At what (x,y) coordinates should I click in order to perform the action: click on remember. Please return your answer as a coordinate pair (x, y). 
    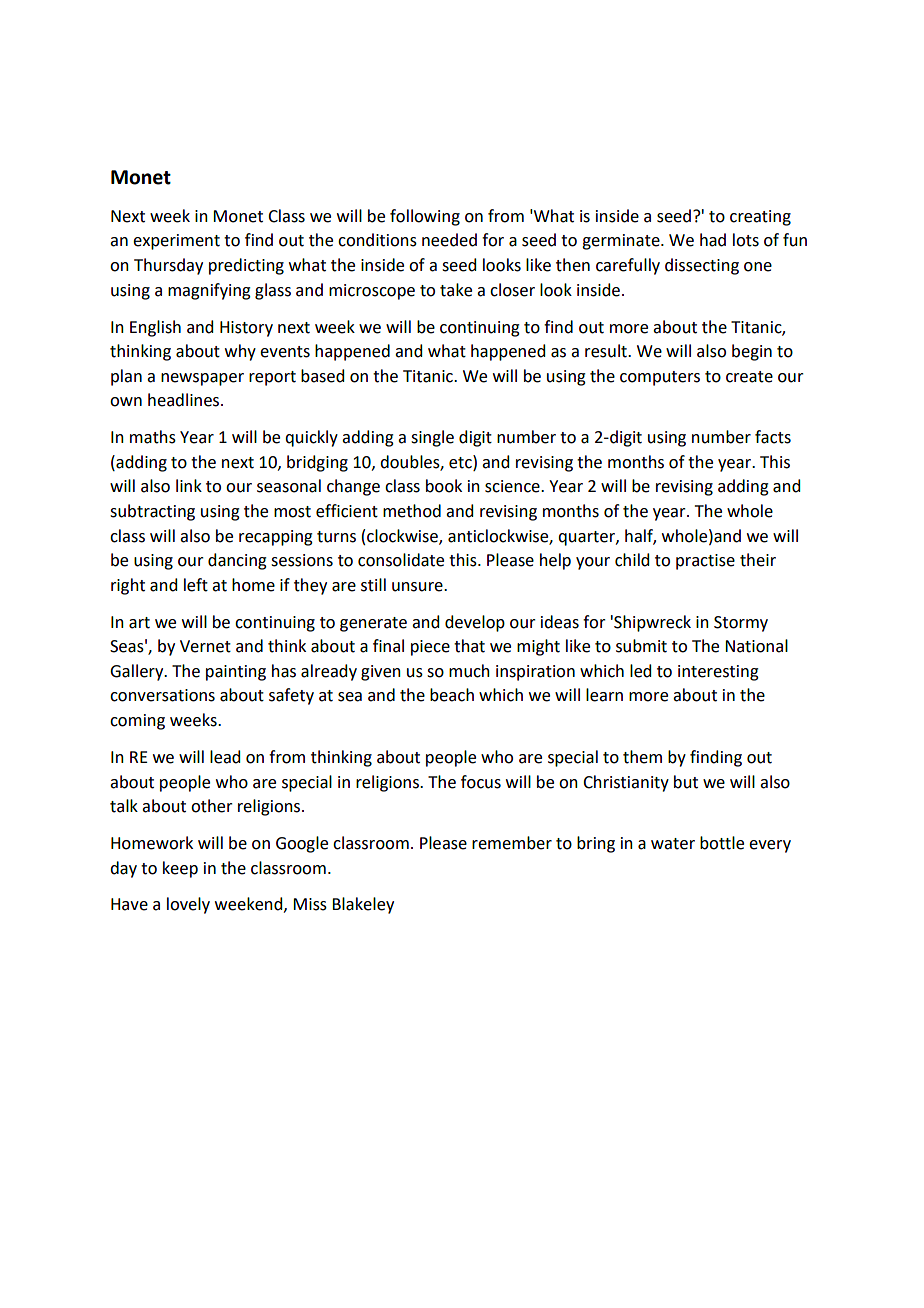
    Looking at the image, I should click on (512, 843).
